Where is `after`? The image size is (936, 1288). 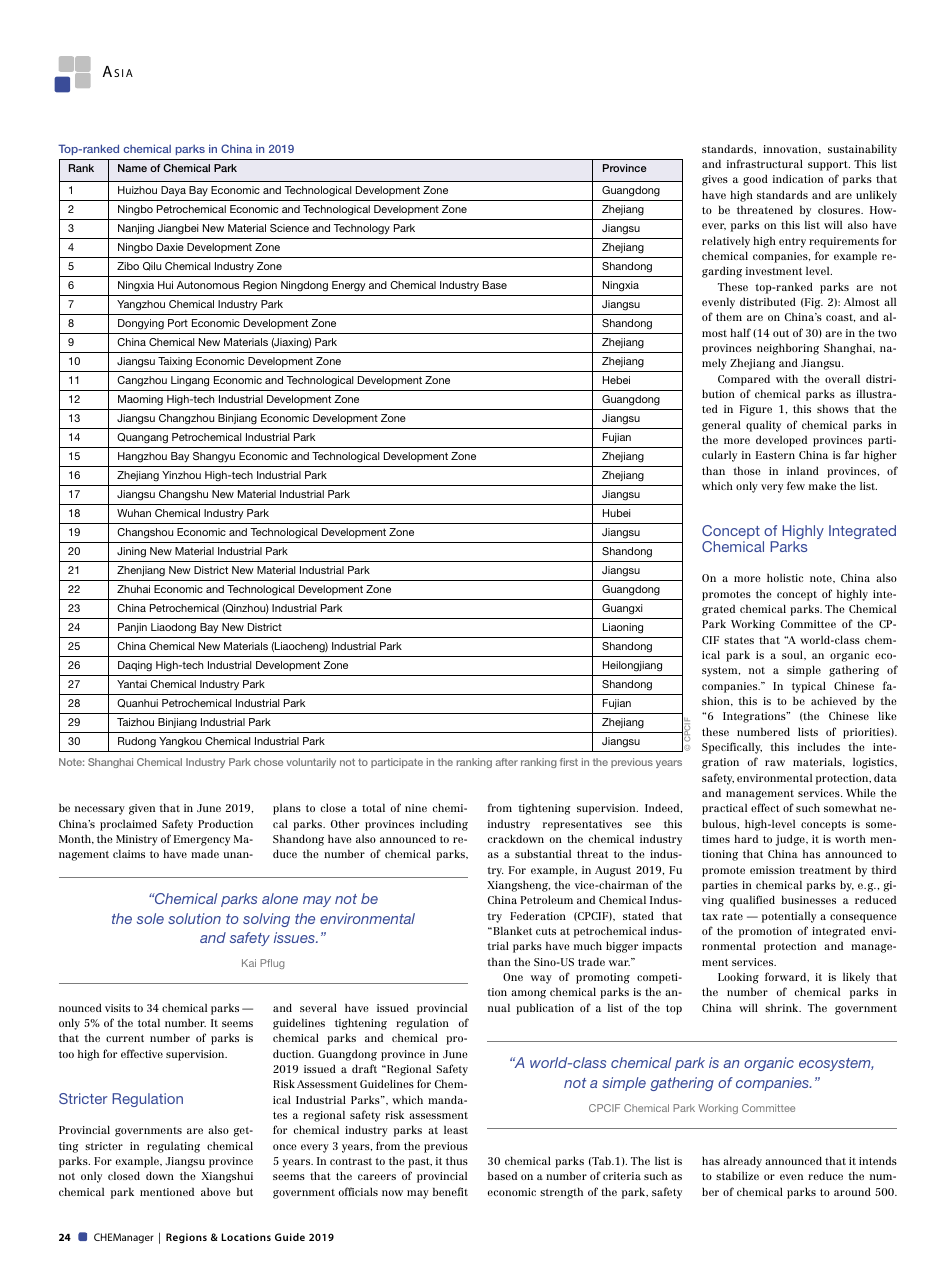 after is located at coordinates (507, 762).
